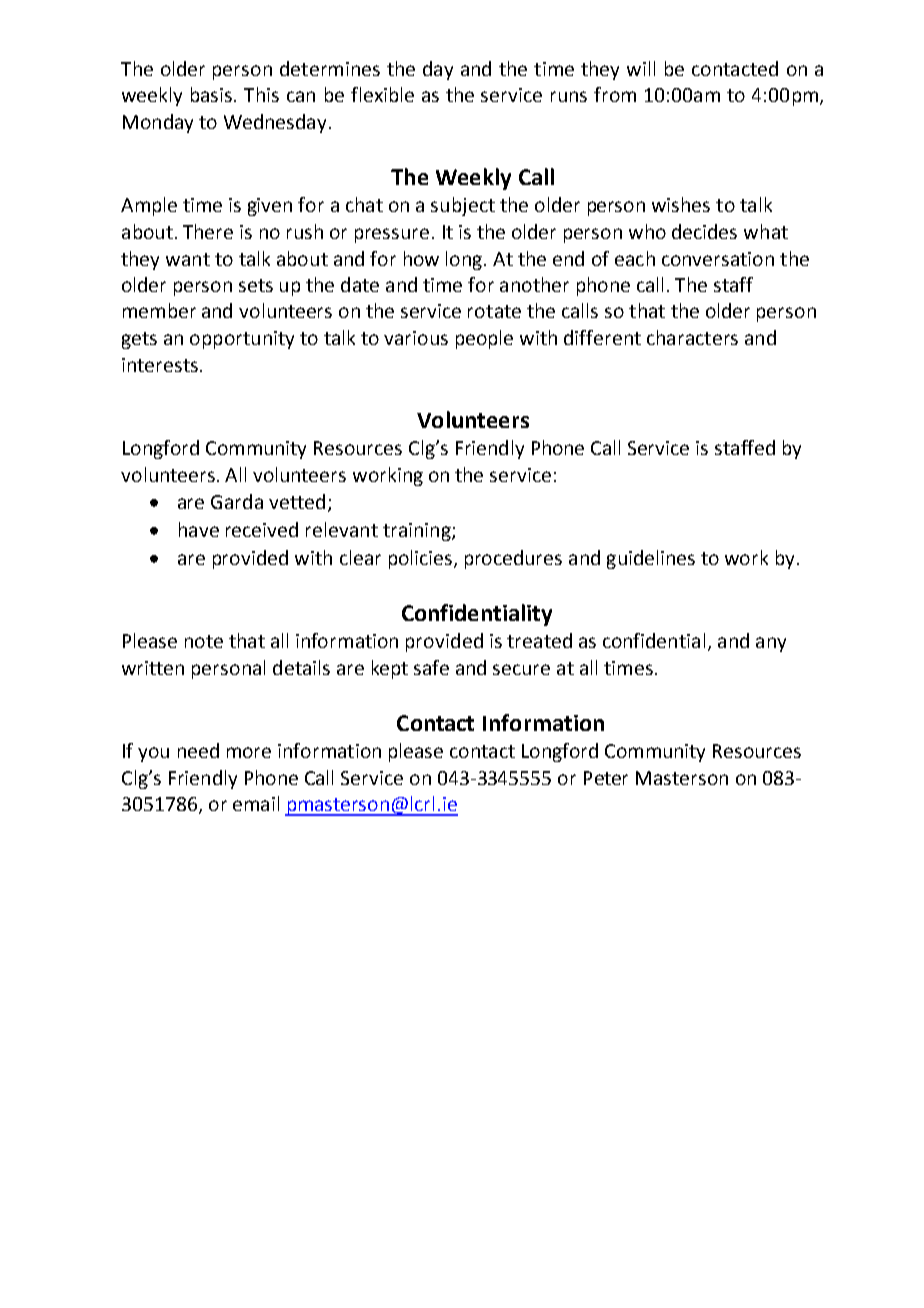 The image size is (924, 1308). I want to click on will, so click(641, 68).
